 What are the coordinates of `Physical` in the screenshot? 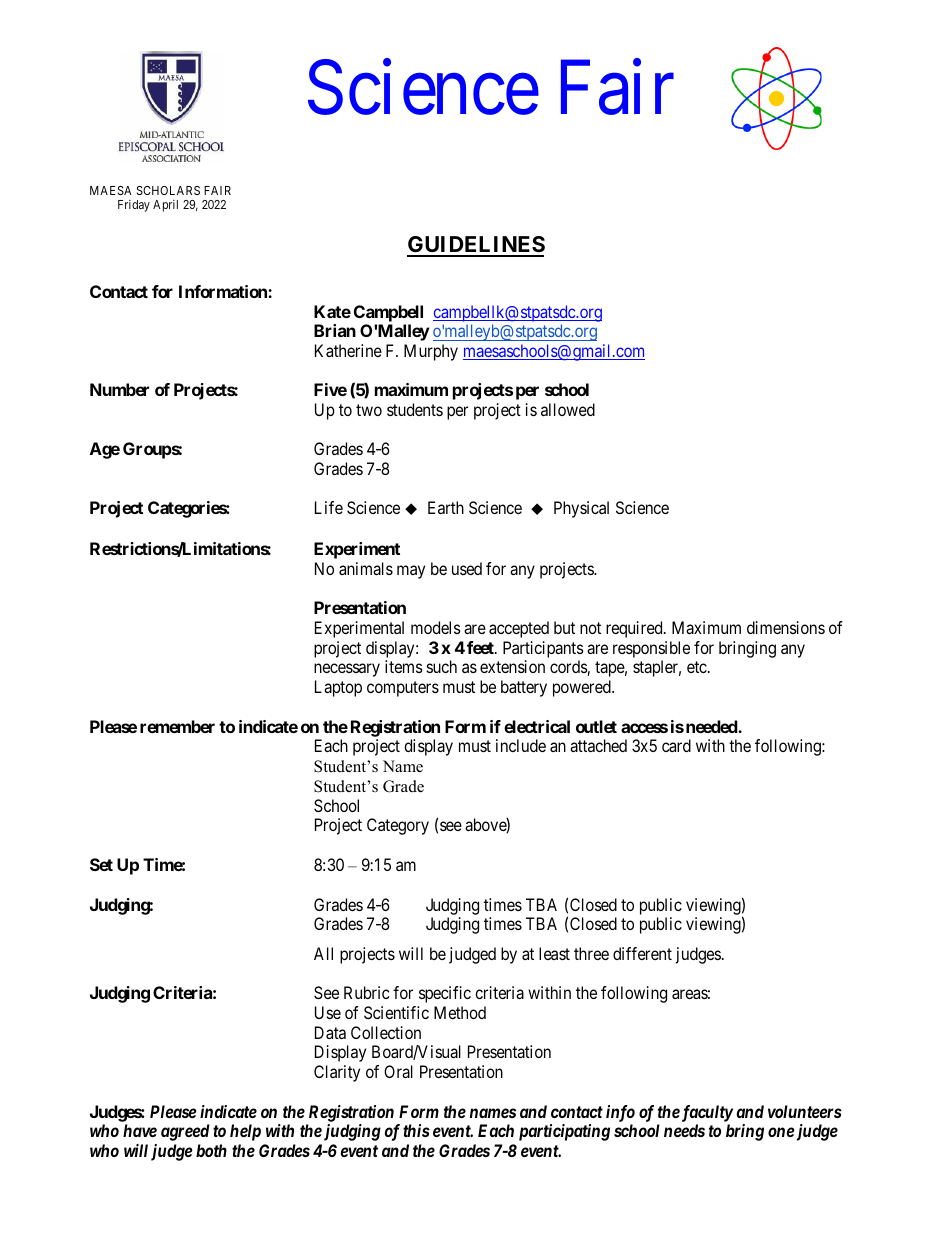 It's located at (581, 509).
